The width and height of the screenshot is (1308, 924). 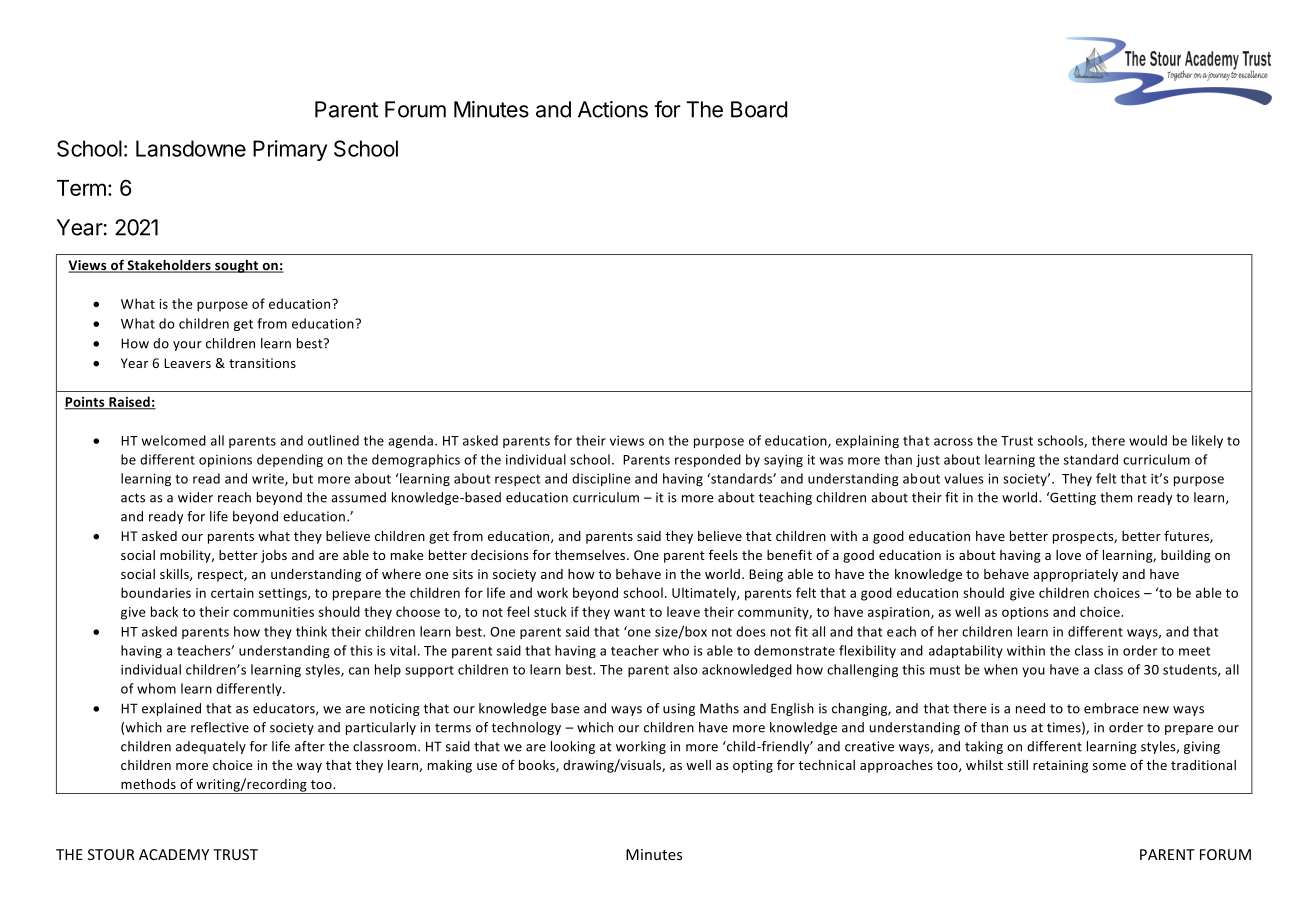 What do you see at coordinates (613, 109) in the screenshot?
I see `Actions` at bounding box center [613, 109].
